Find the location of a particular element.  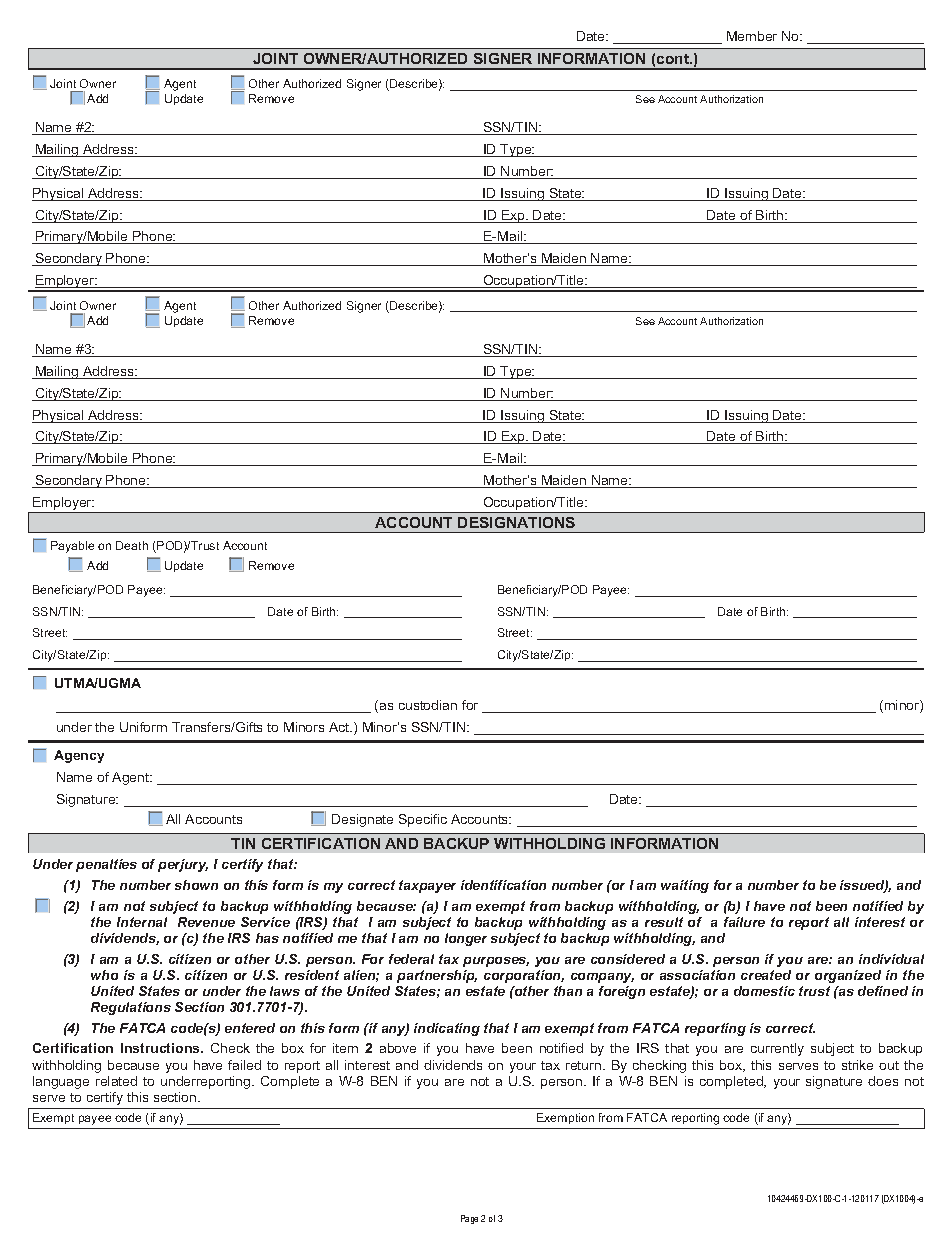

Member is located at coordinates (752, 36).
